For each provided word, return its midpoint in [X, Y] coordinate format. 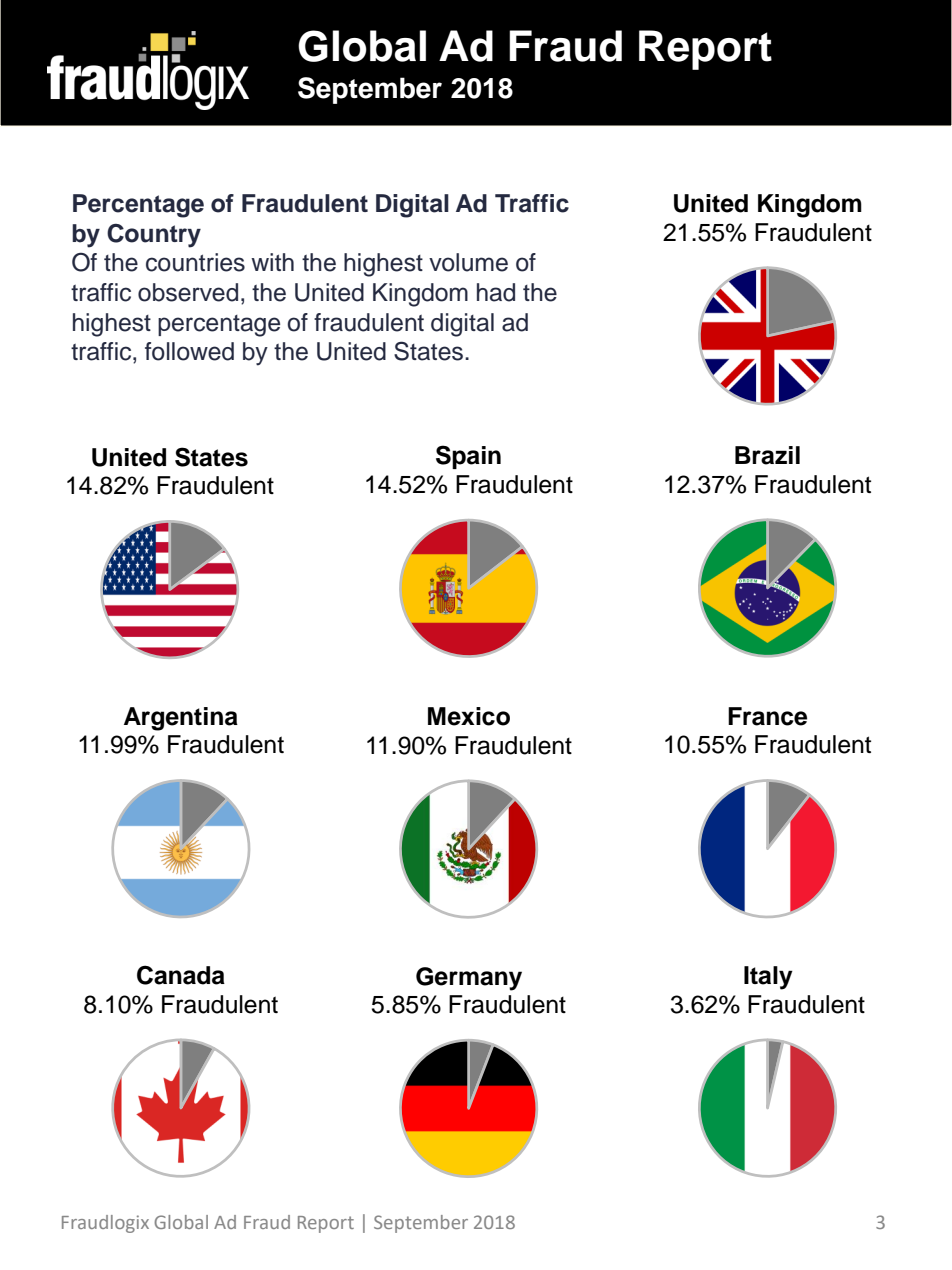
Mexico [469, 716]
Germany [469, 979]
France [767, 716]
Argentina [181, 719]
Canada [181, 975]
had [496, 292]
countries [195, 262]
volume [468, 262]
